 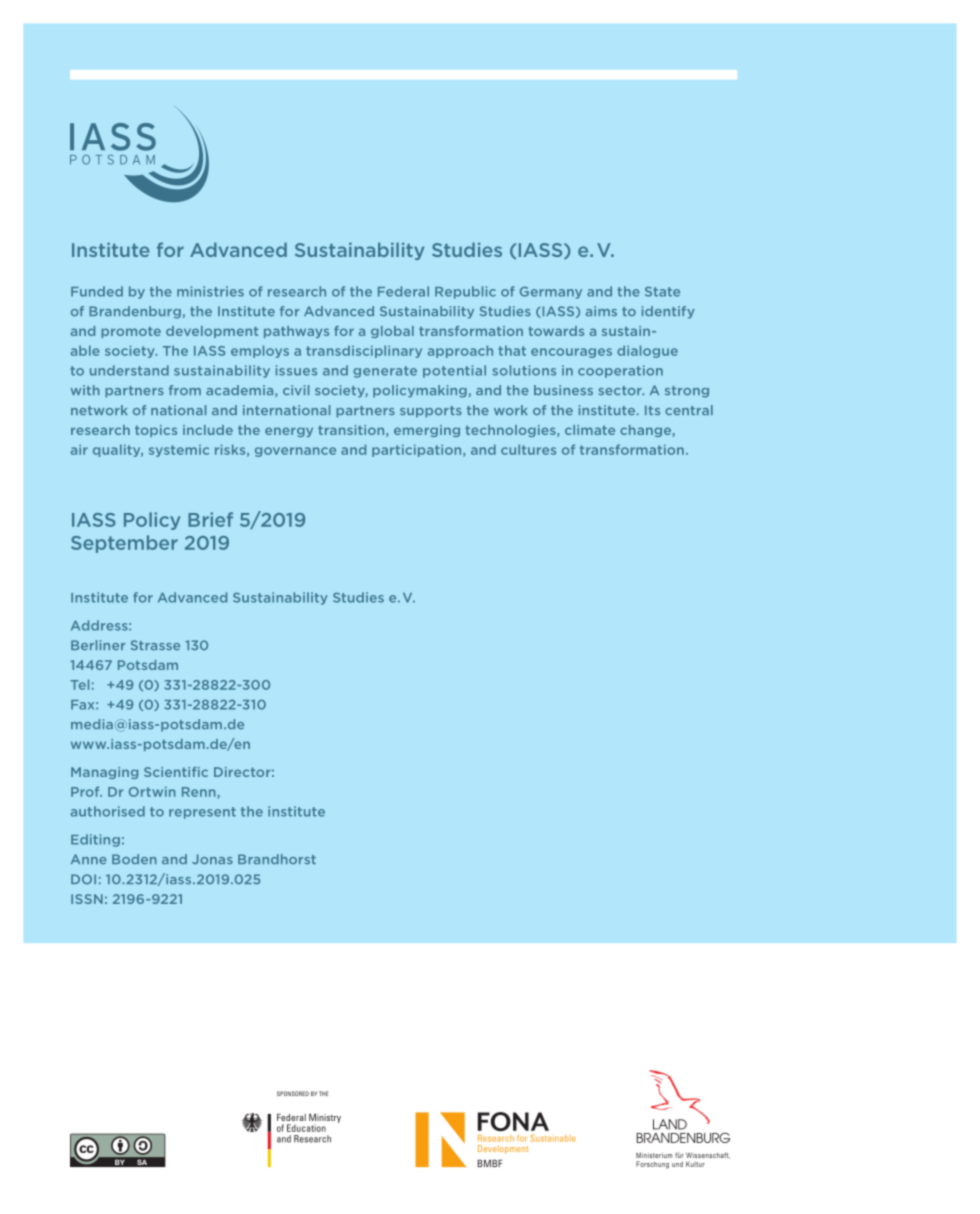 I want to click on Tel, so click(x=79, y=684).
